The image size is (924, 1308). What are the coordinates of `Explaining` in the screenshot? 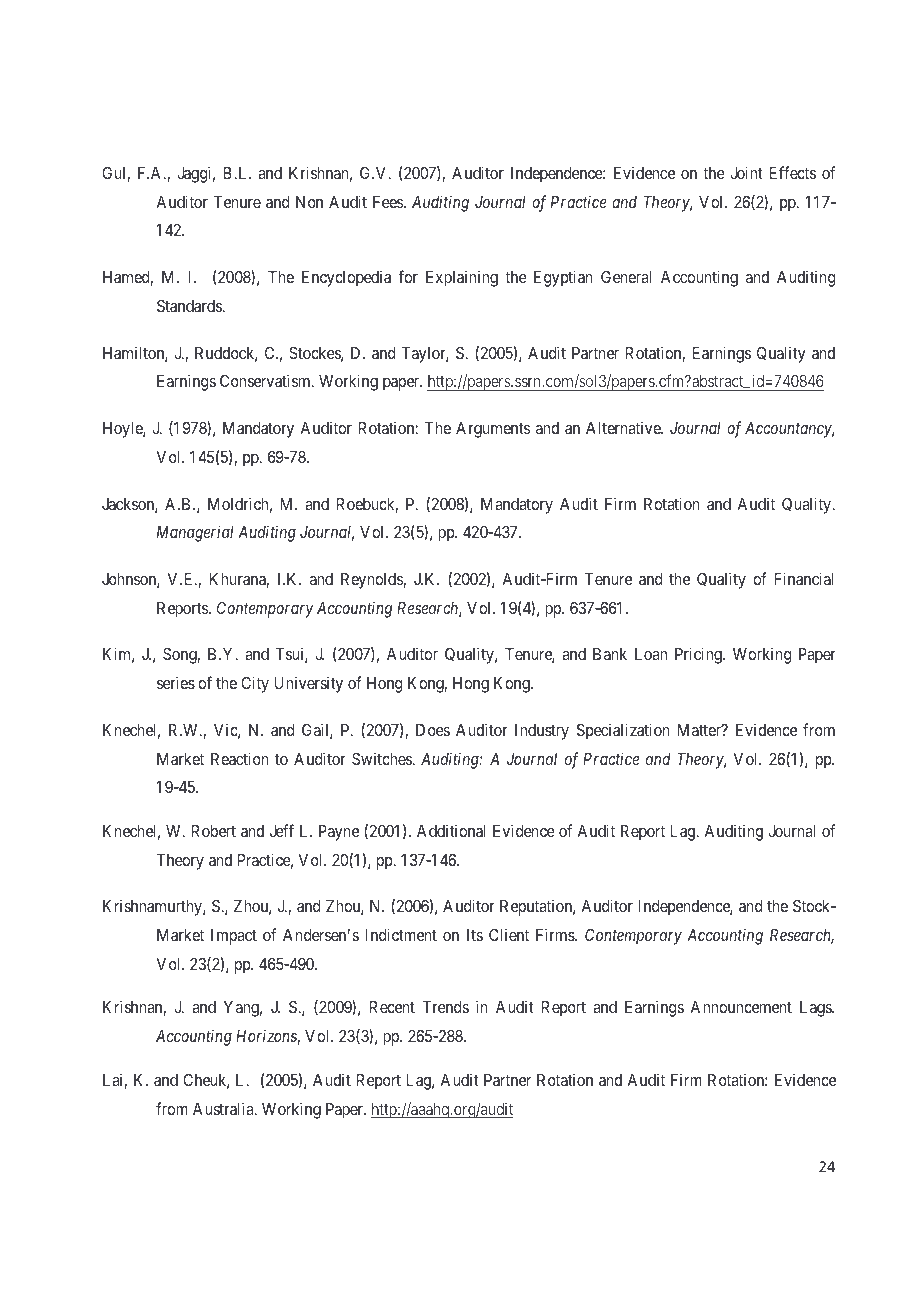 It's located at (462, 278).
